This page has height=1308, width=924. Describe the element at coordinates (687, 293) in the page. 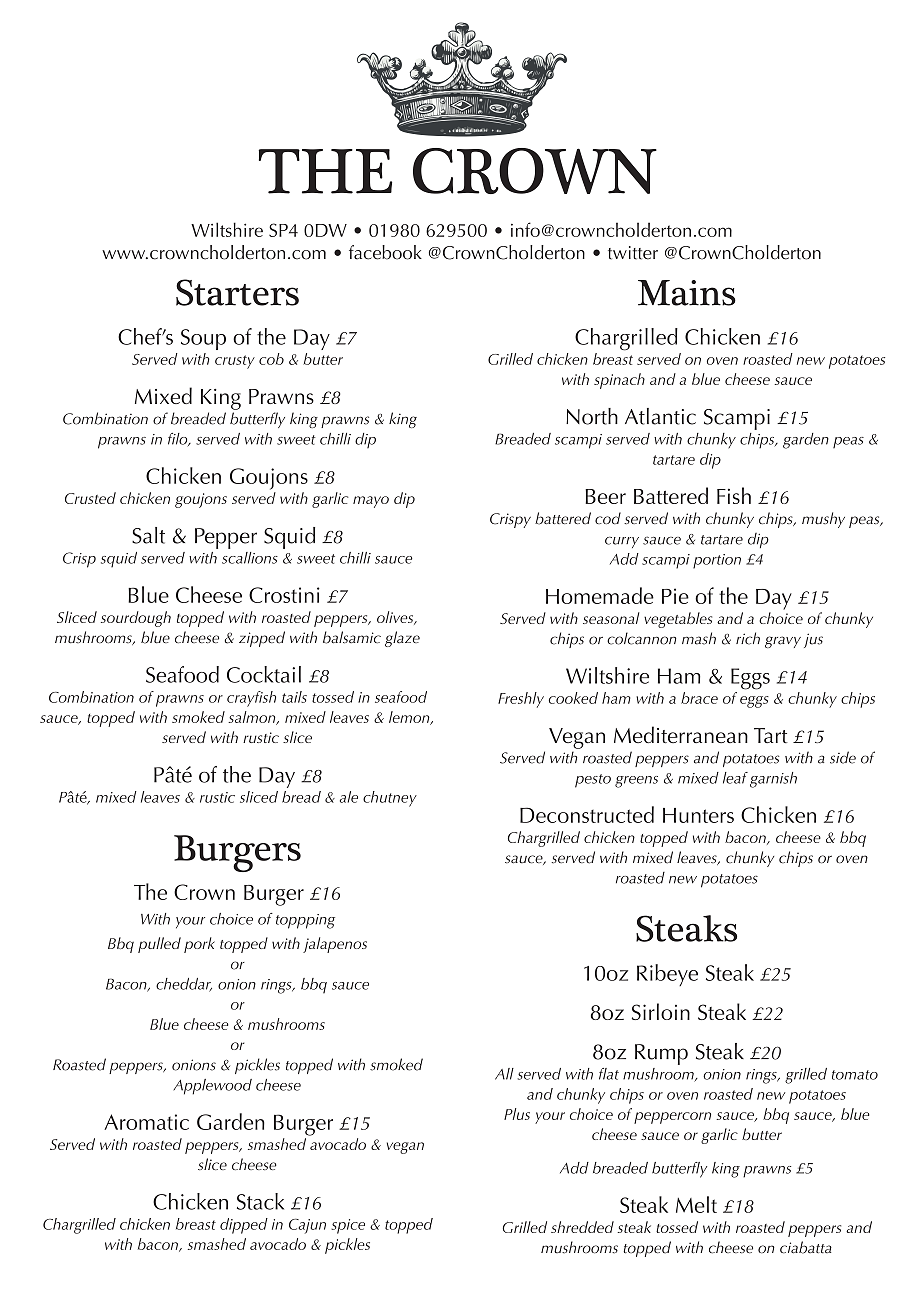

I see `Mains` at that location.
